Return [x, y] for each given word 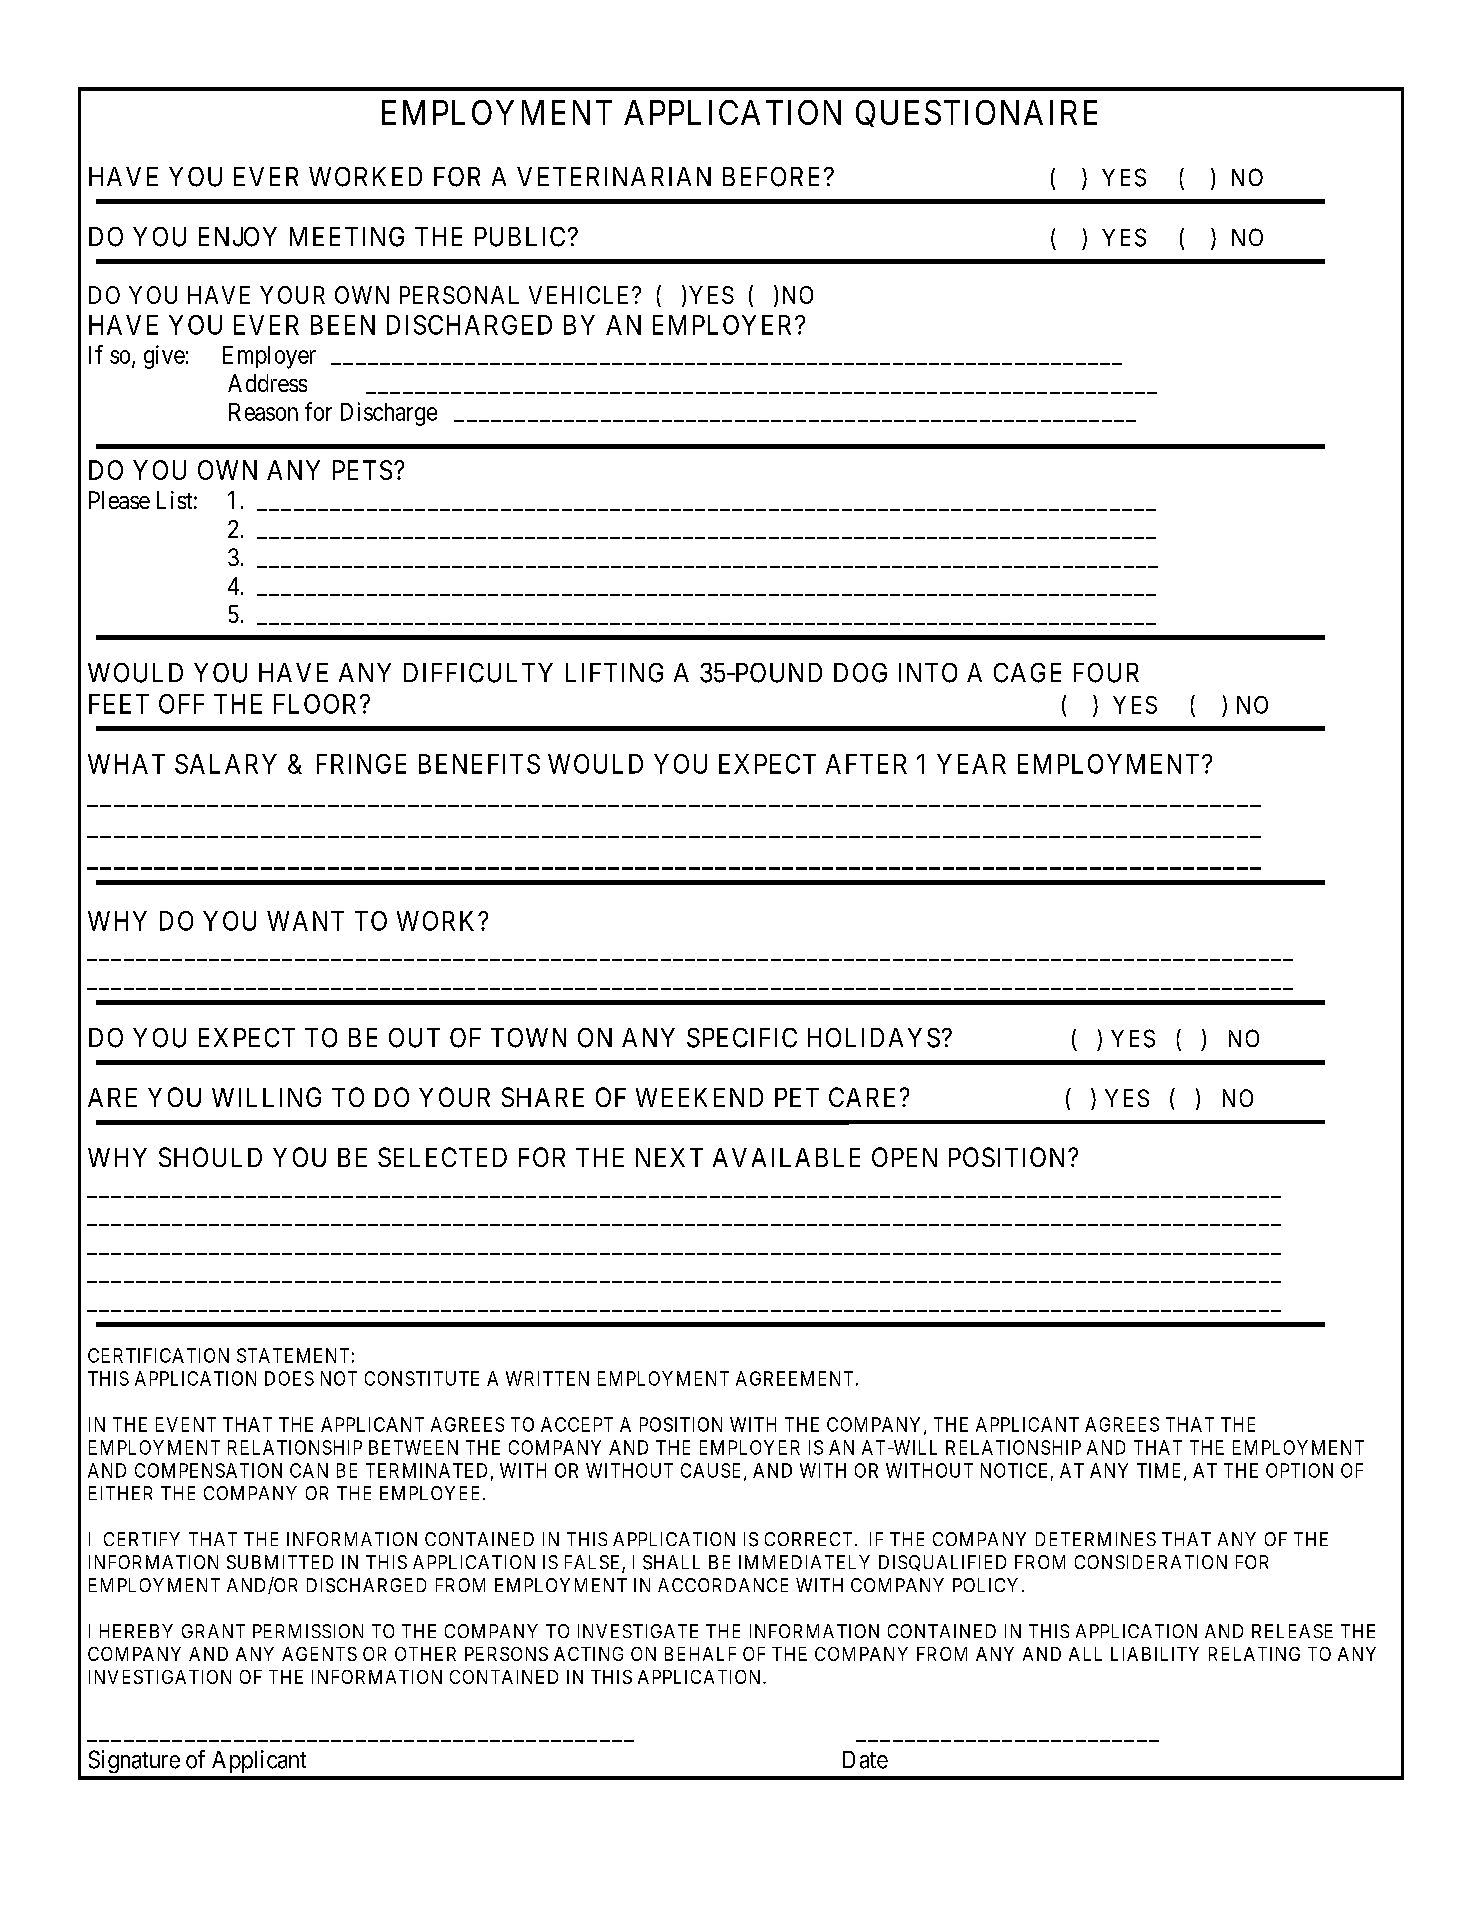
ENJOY [238, 237]
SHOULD [210, 1157]
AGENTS [319, 1654]
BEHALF [700, 1654]
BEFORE [774, 177]
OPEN [904, 1157]
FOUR [1106, 673]
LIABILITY [1155, 1654]
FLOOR [317, 704]
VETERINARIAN [614, 176]
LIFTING [614, 673]
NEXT [669, 1157]
